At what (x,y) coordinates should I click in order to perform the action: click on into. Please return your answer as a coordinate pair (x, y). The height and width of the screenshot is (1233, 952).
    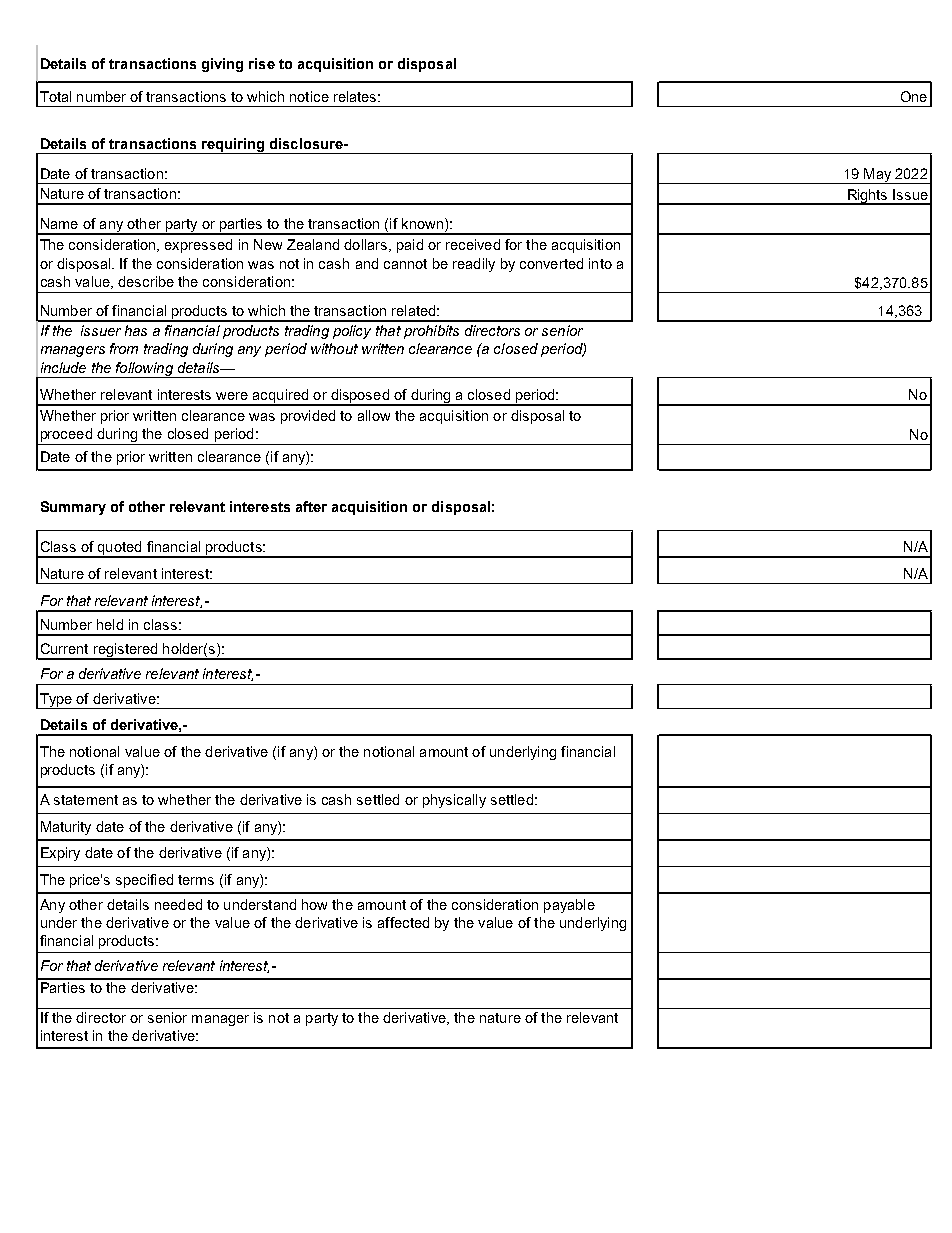
    Looking at the image, I should click on (600, 263).
